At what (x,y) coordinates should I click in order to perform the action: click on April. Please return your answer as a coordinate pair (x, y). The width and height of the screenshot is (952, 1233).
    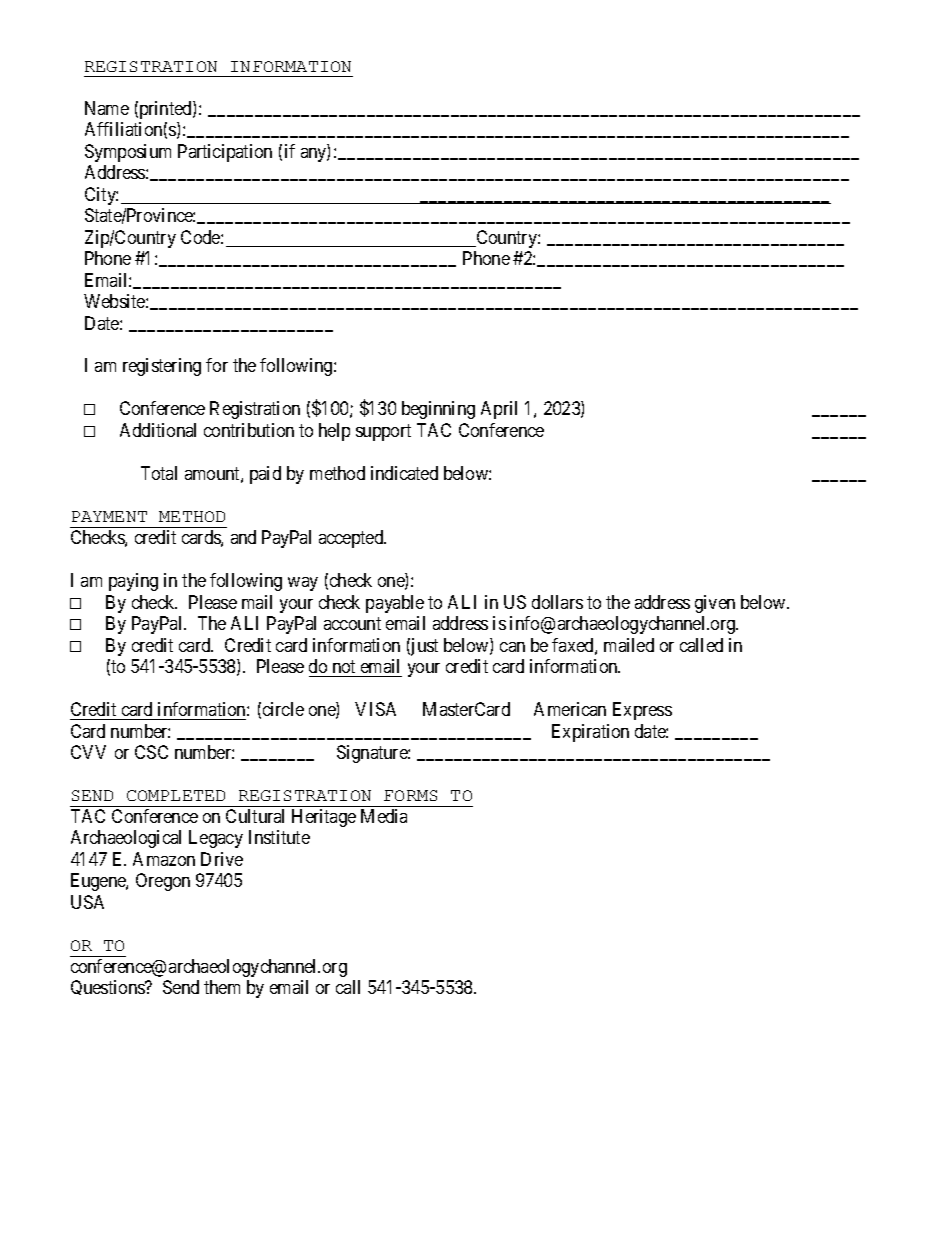
    Looking at the image, I should click on (499, 410).
